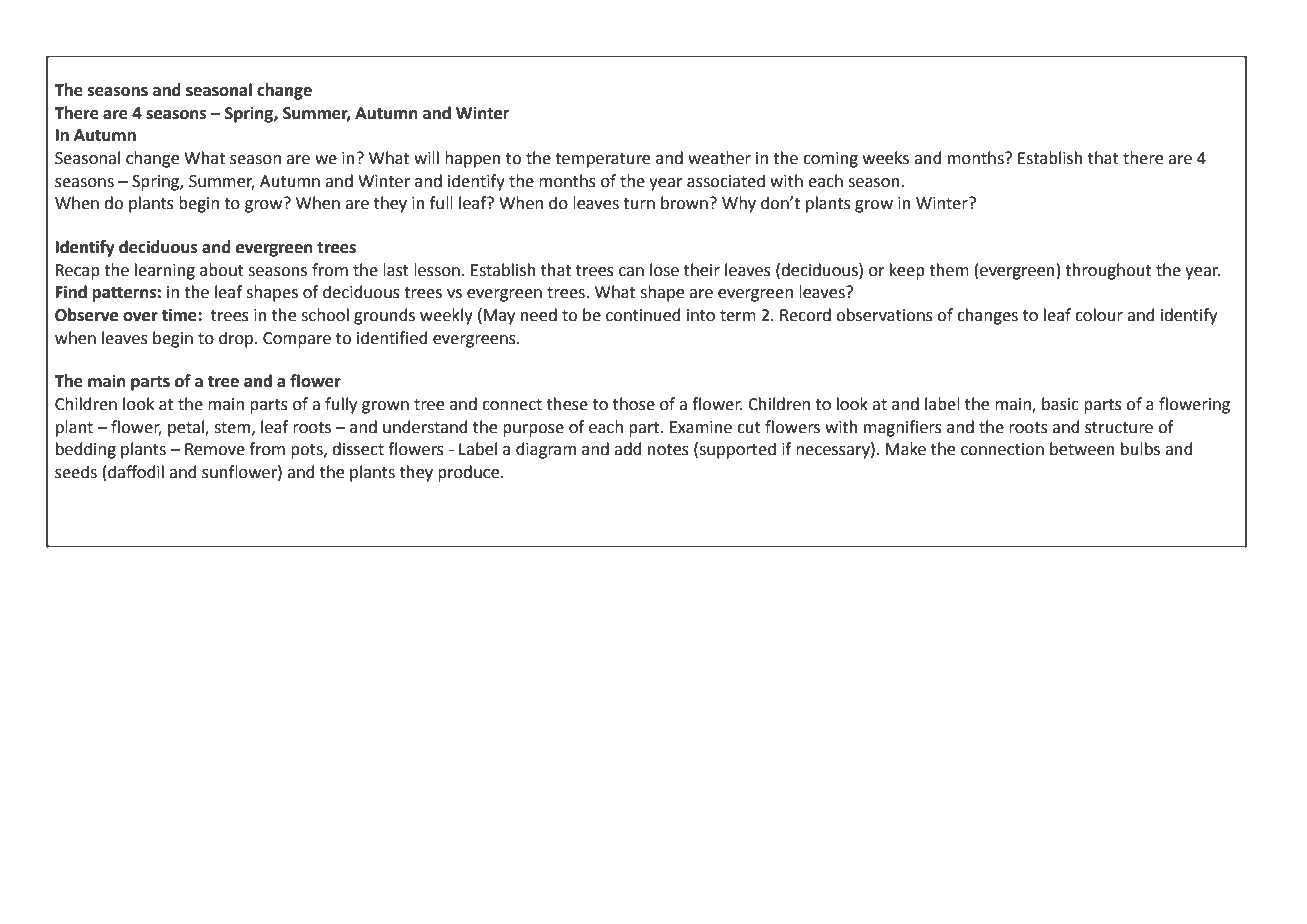  Describe the element at coordinates (180, 315) in the image. I see `time` at that location.
